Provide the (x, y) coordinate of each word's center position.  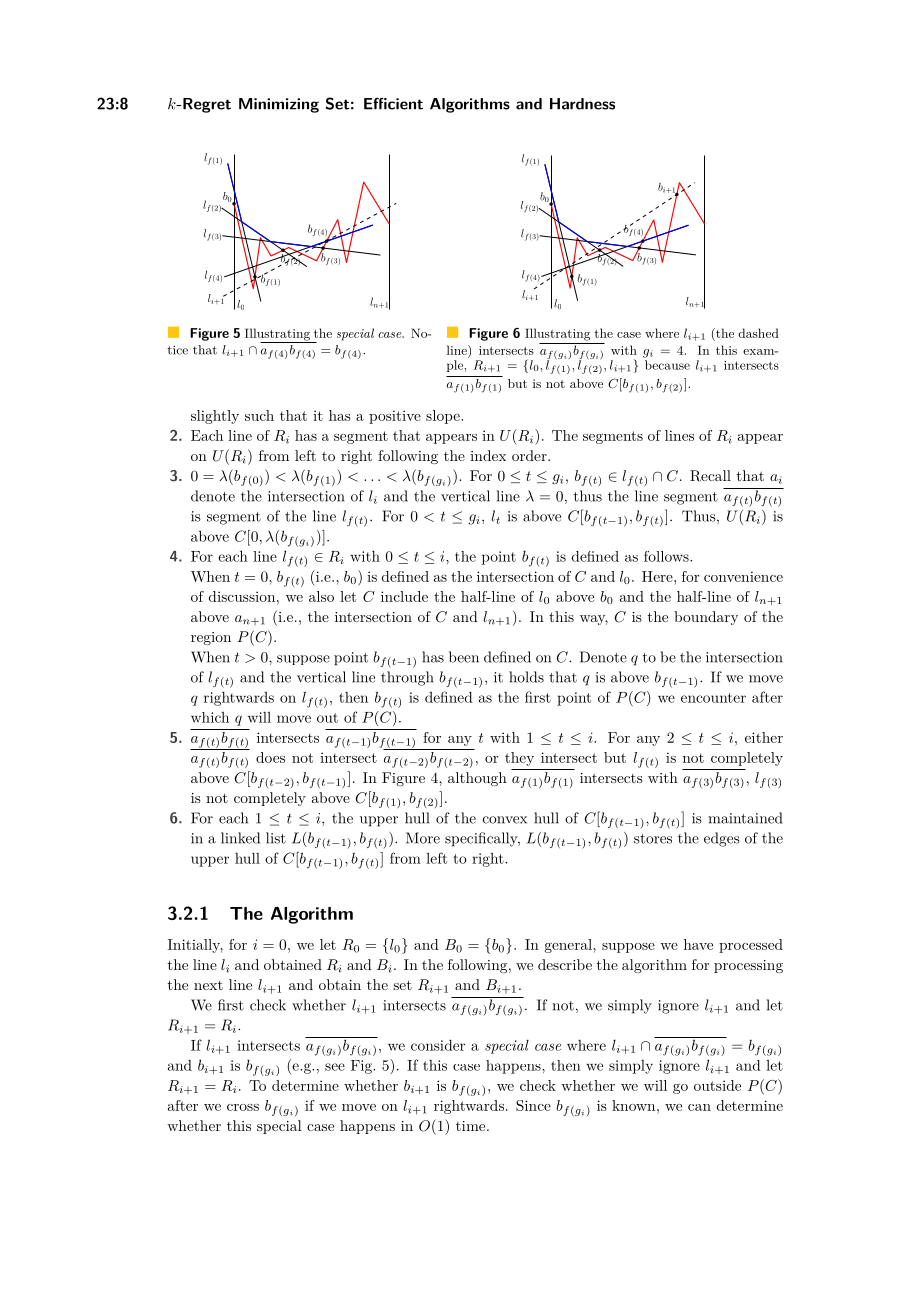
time (472, 1126)
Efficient (393, 104)
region (211, 638)
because (667, 365)
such (259, 415)
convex (505, 820)
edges (722, 839)
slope (444, 417)
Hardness (582, 104)
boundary (706, 618)
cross (243, 1107)
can (699, 1107)
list (276, 838)
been (464, 657)
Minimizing (279, 105)
